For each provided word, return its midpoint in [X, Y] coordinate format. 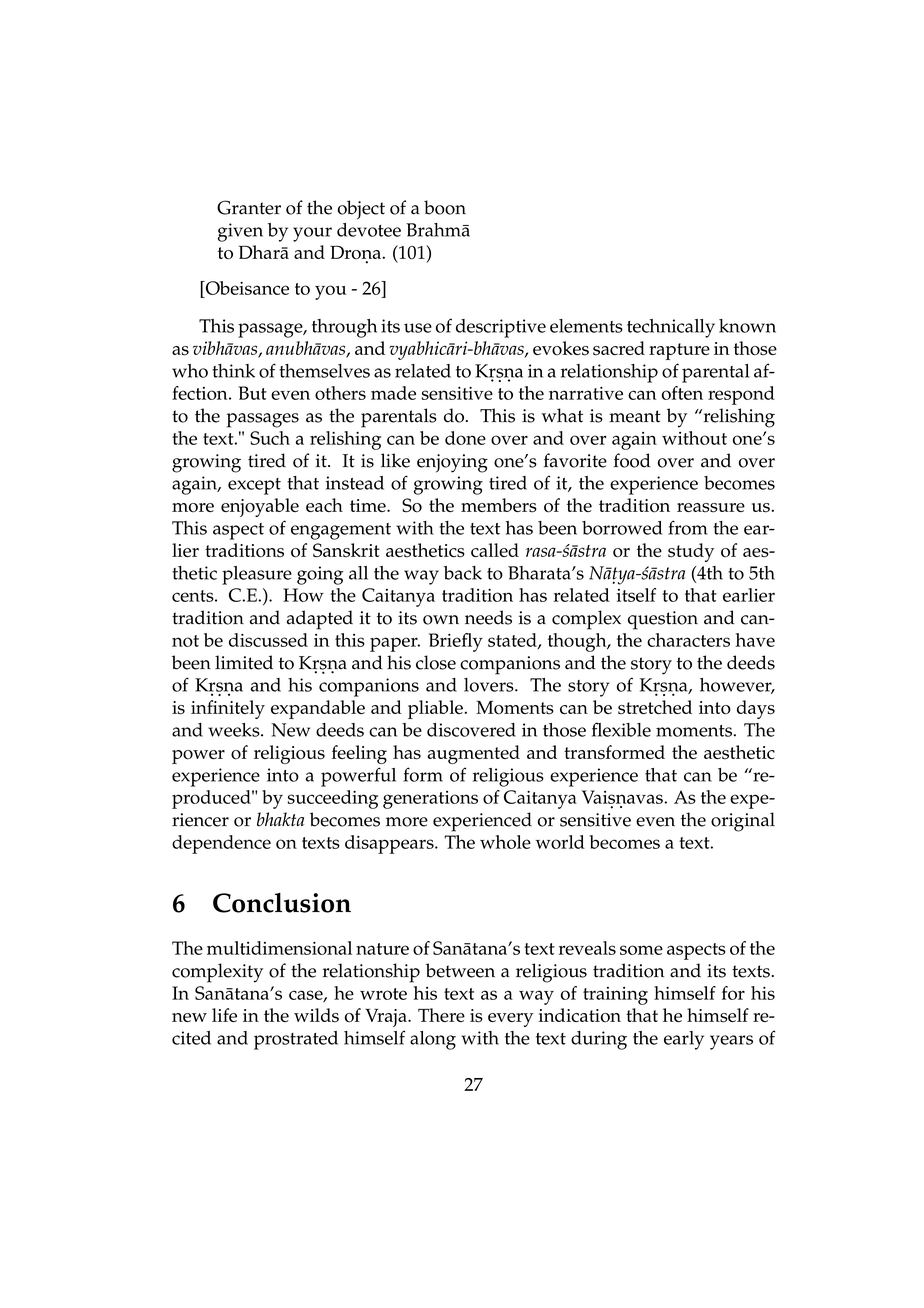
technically [671, 328]
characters [688, 640]
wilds [316, 1015]
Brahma [438, 230]
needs [488, 617]
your [312, 234]
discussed [268, 640]
